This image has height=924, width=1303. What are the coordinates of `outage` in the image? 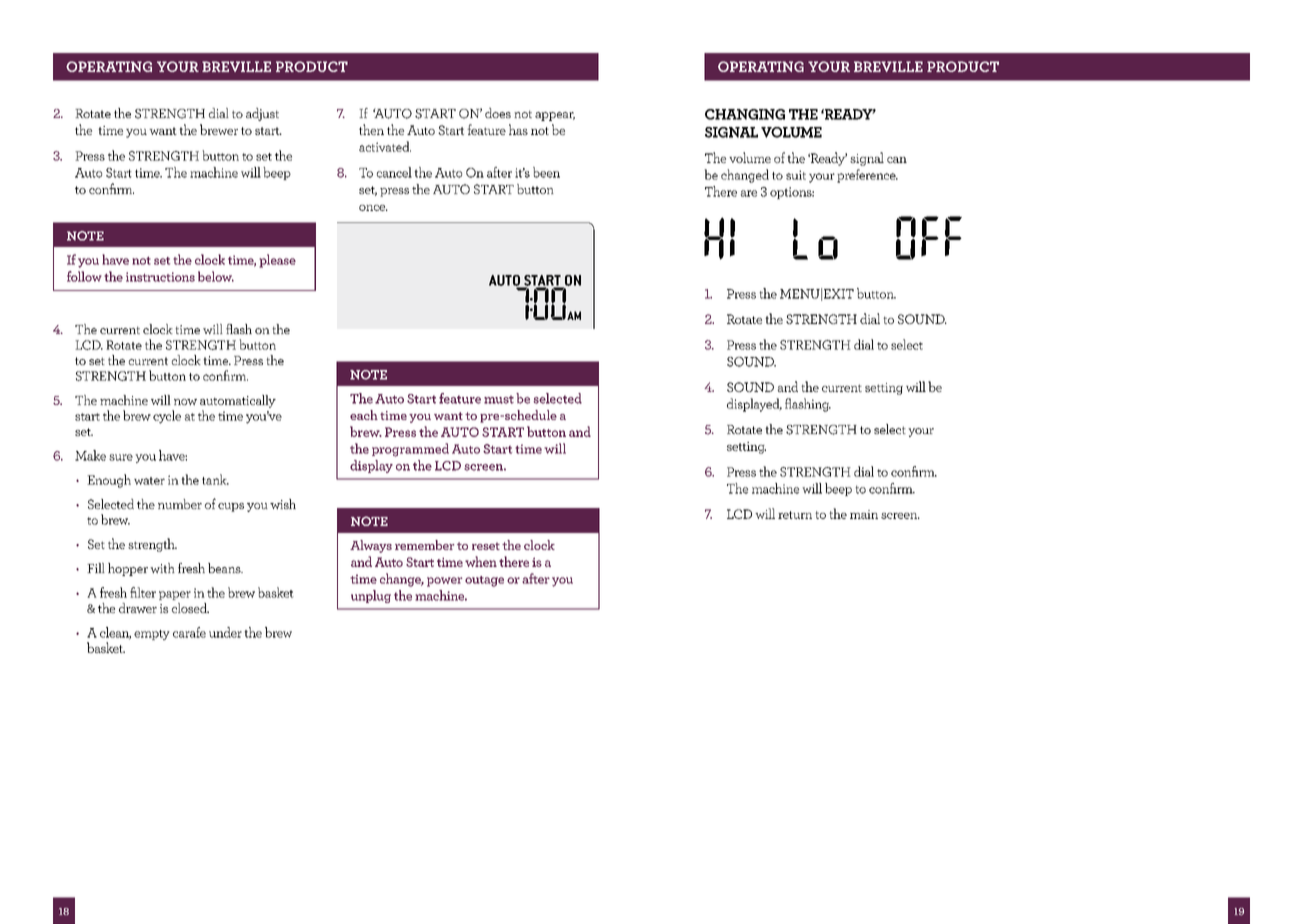 It's located at (484, 581).
